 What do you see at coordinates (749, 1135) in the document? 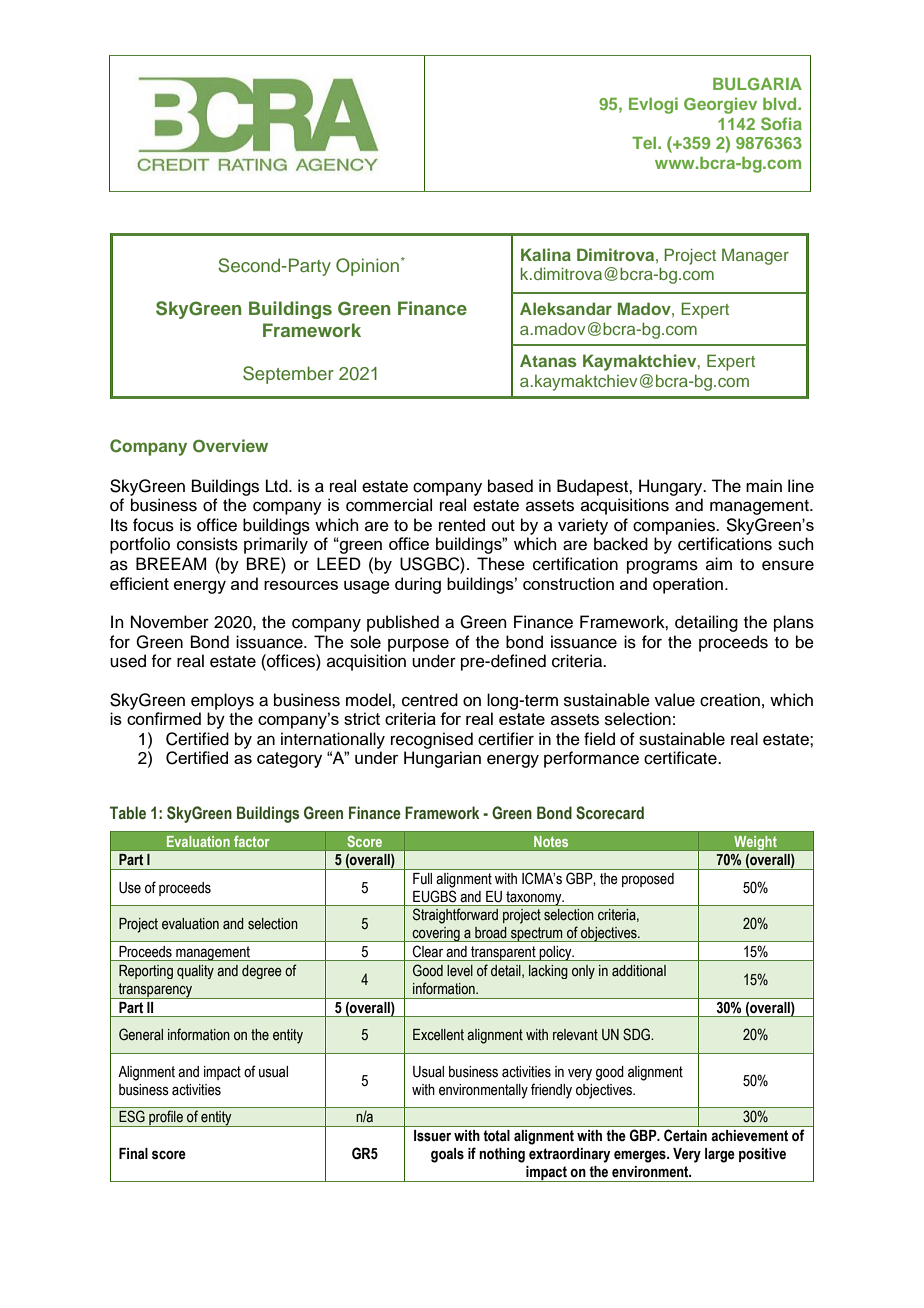
I see `achievement` at bounding box center [749, 1135].
